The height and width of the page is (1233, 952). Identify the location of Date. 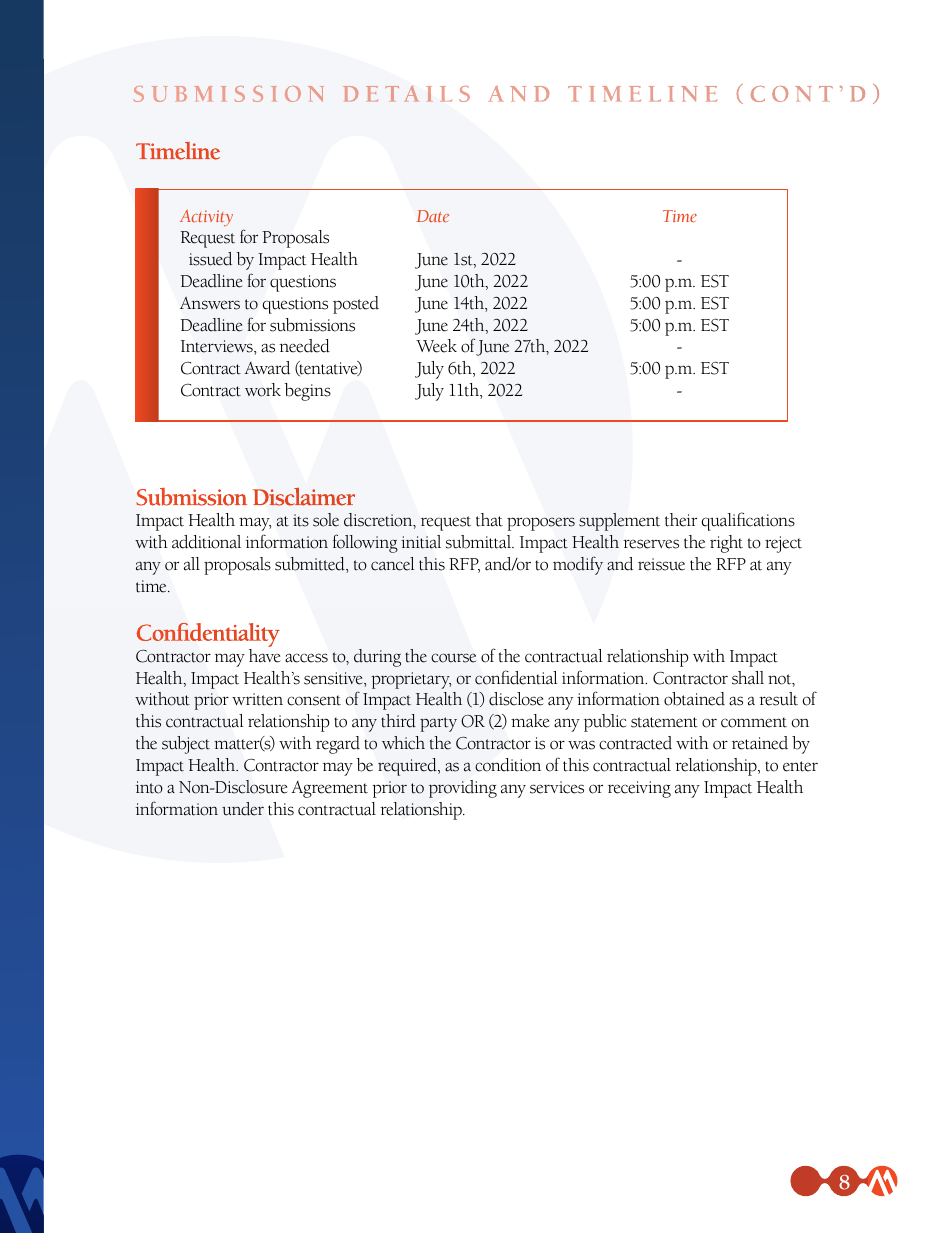
(433, 216).
